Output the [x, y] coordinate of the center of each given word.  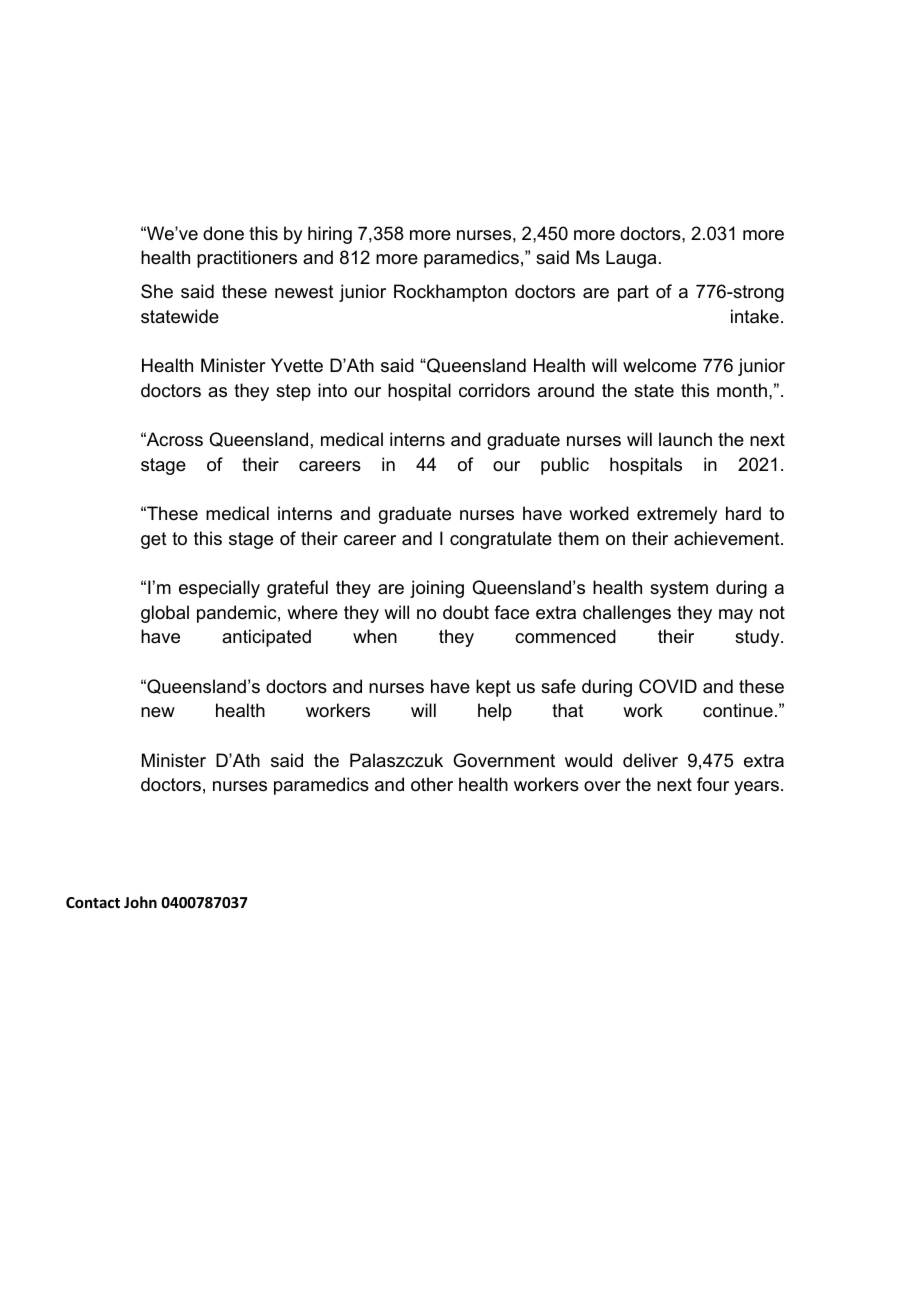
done [223, 233]
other [432, 784]
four [713, 784]
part [633, 293]
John [140, 902]
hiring [330, 235]
